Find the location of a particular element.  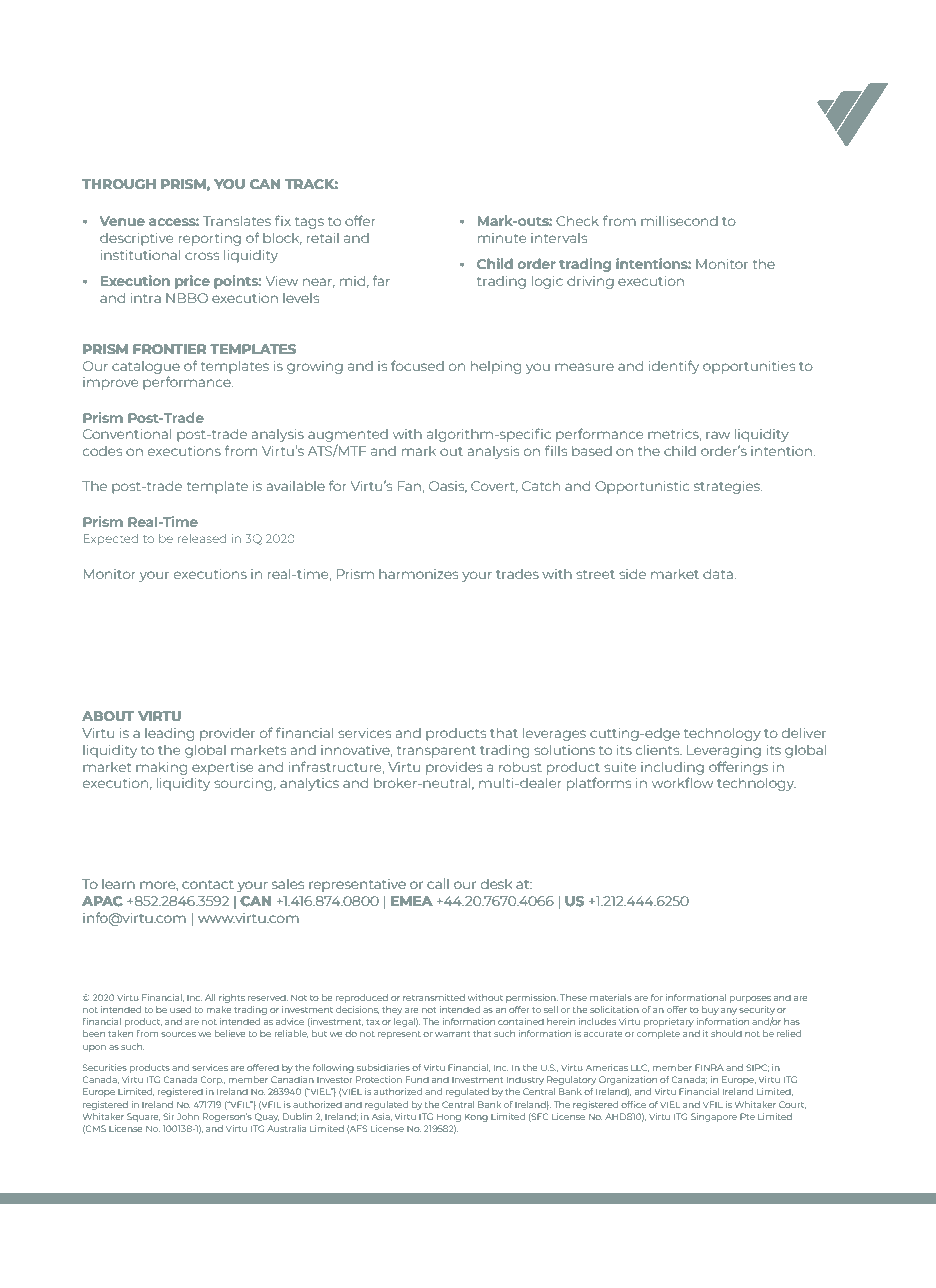

Conventional is located at coordinates (127, 434).
